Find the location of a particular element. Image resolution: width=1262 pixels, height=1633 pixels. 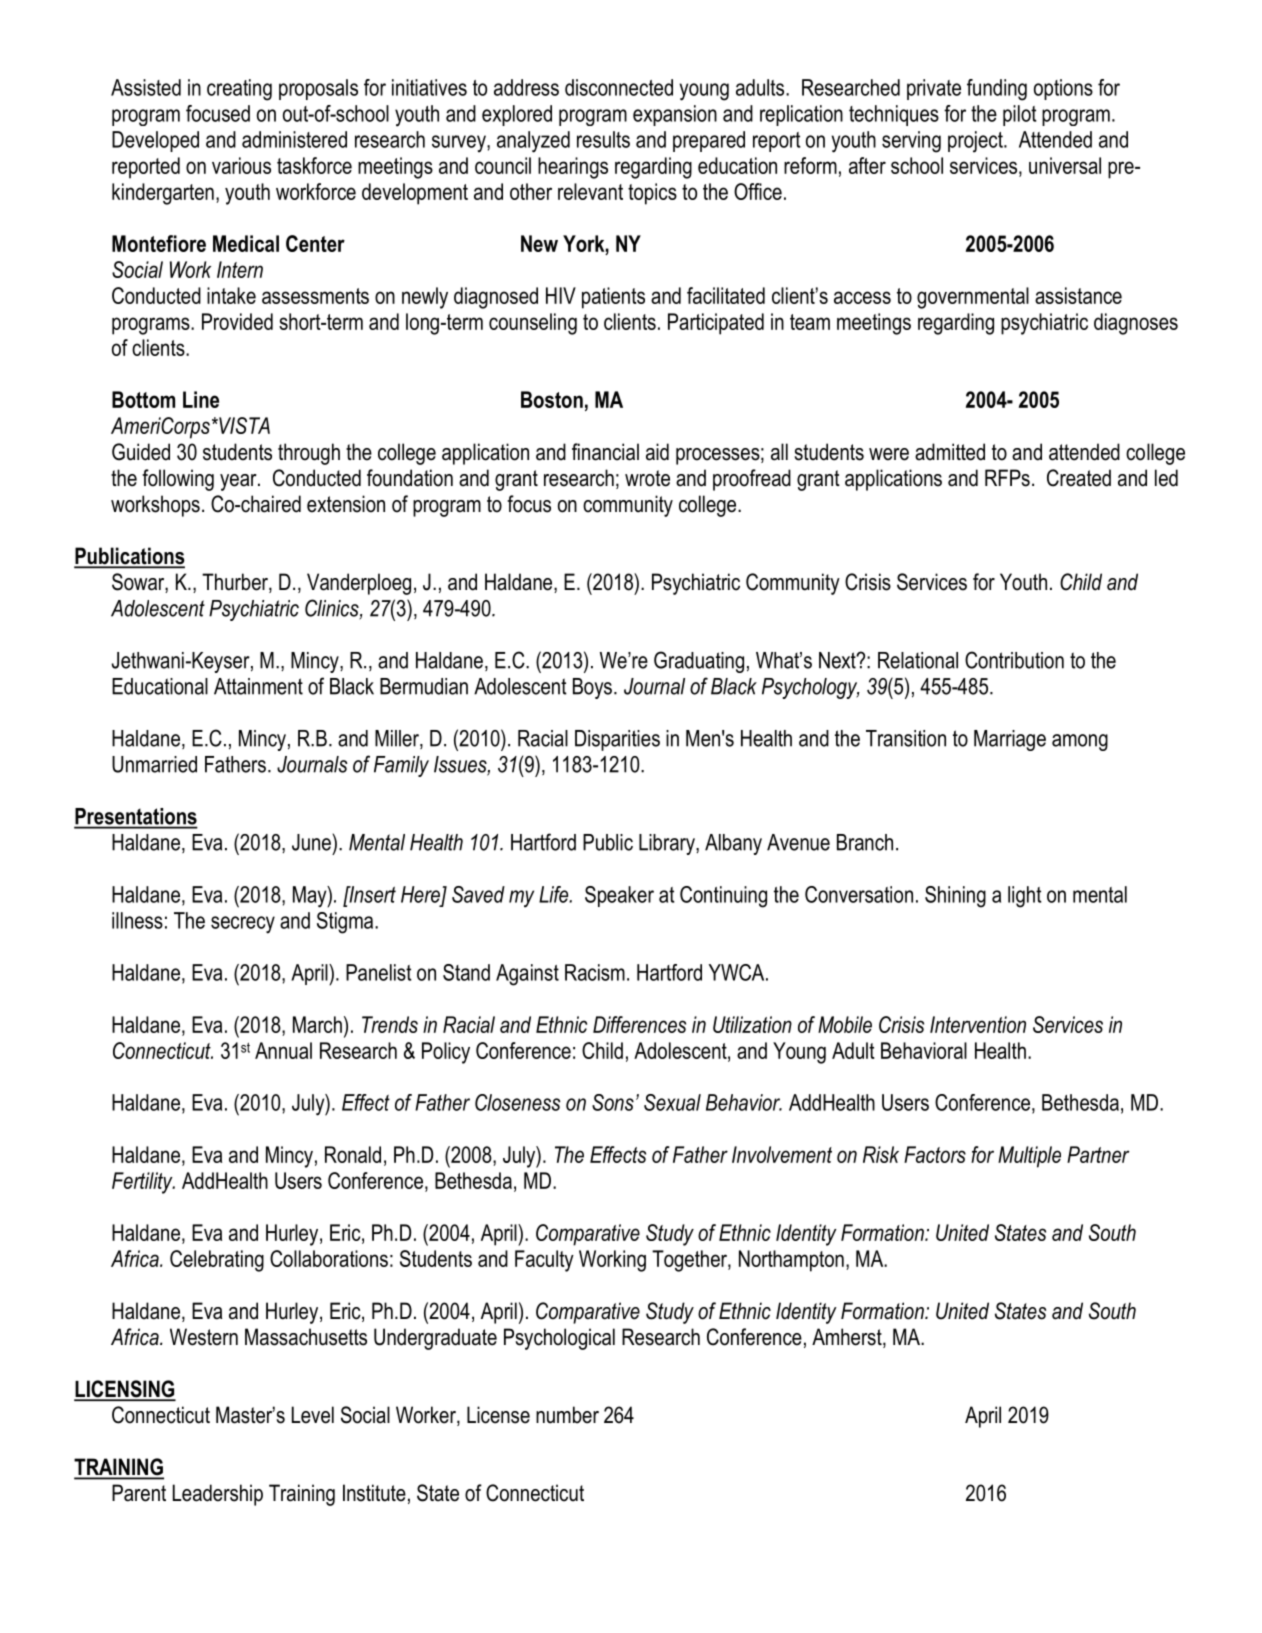

Annual is located at coordinates (283, 1050).
